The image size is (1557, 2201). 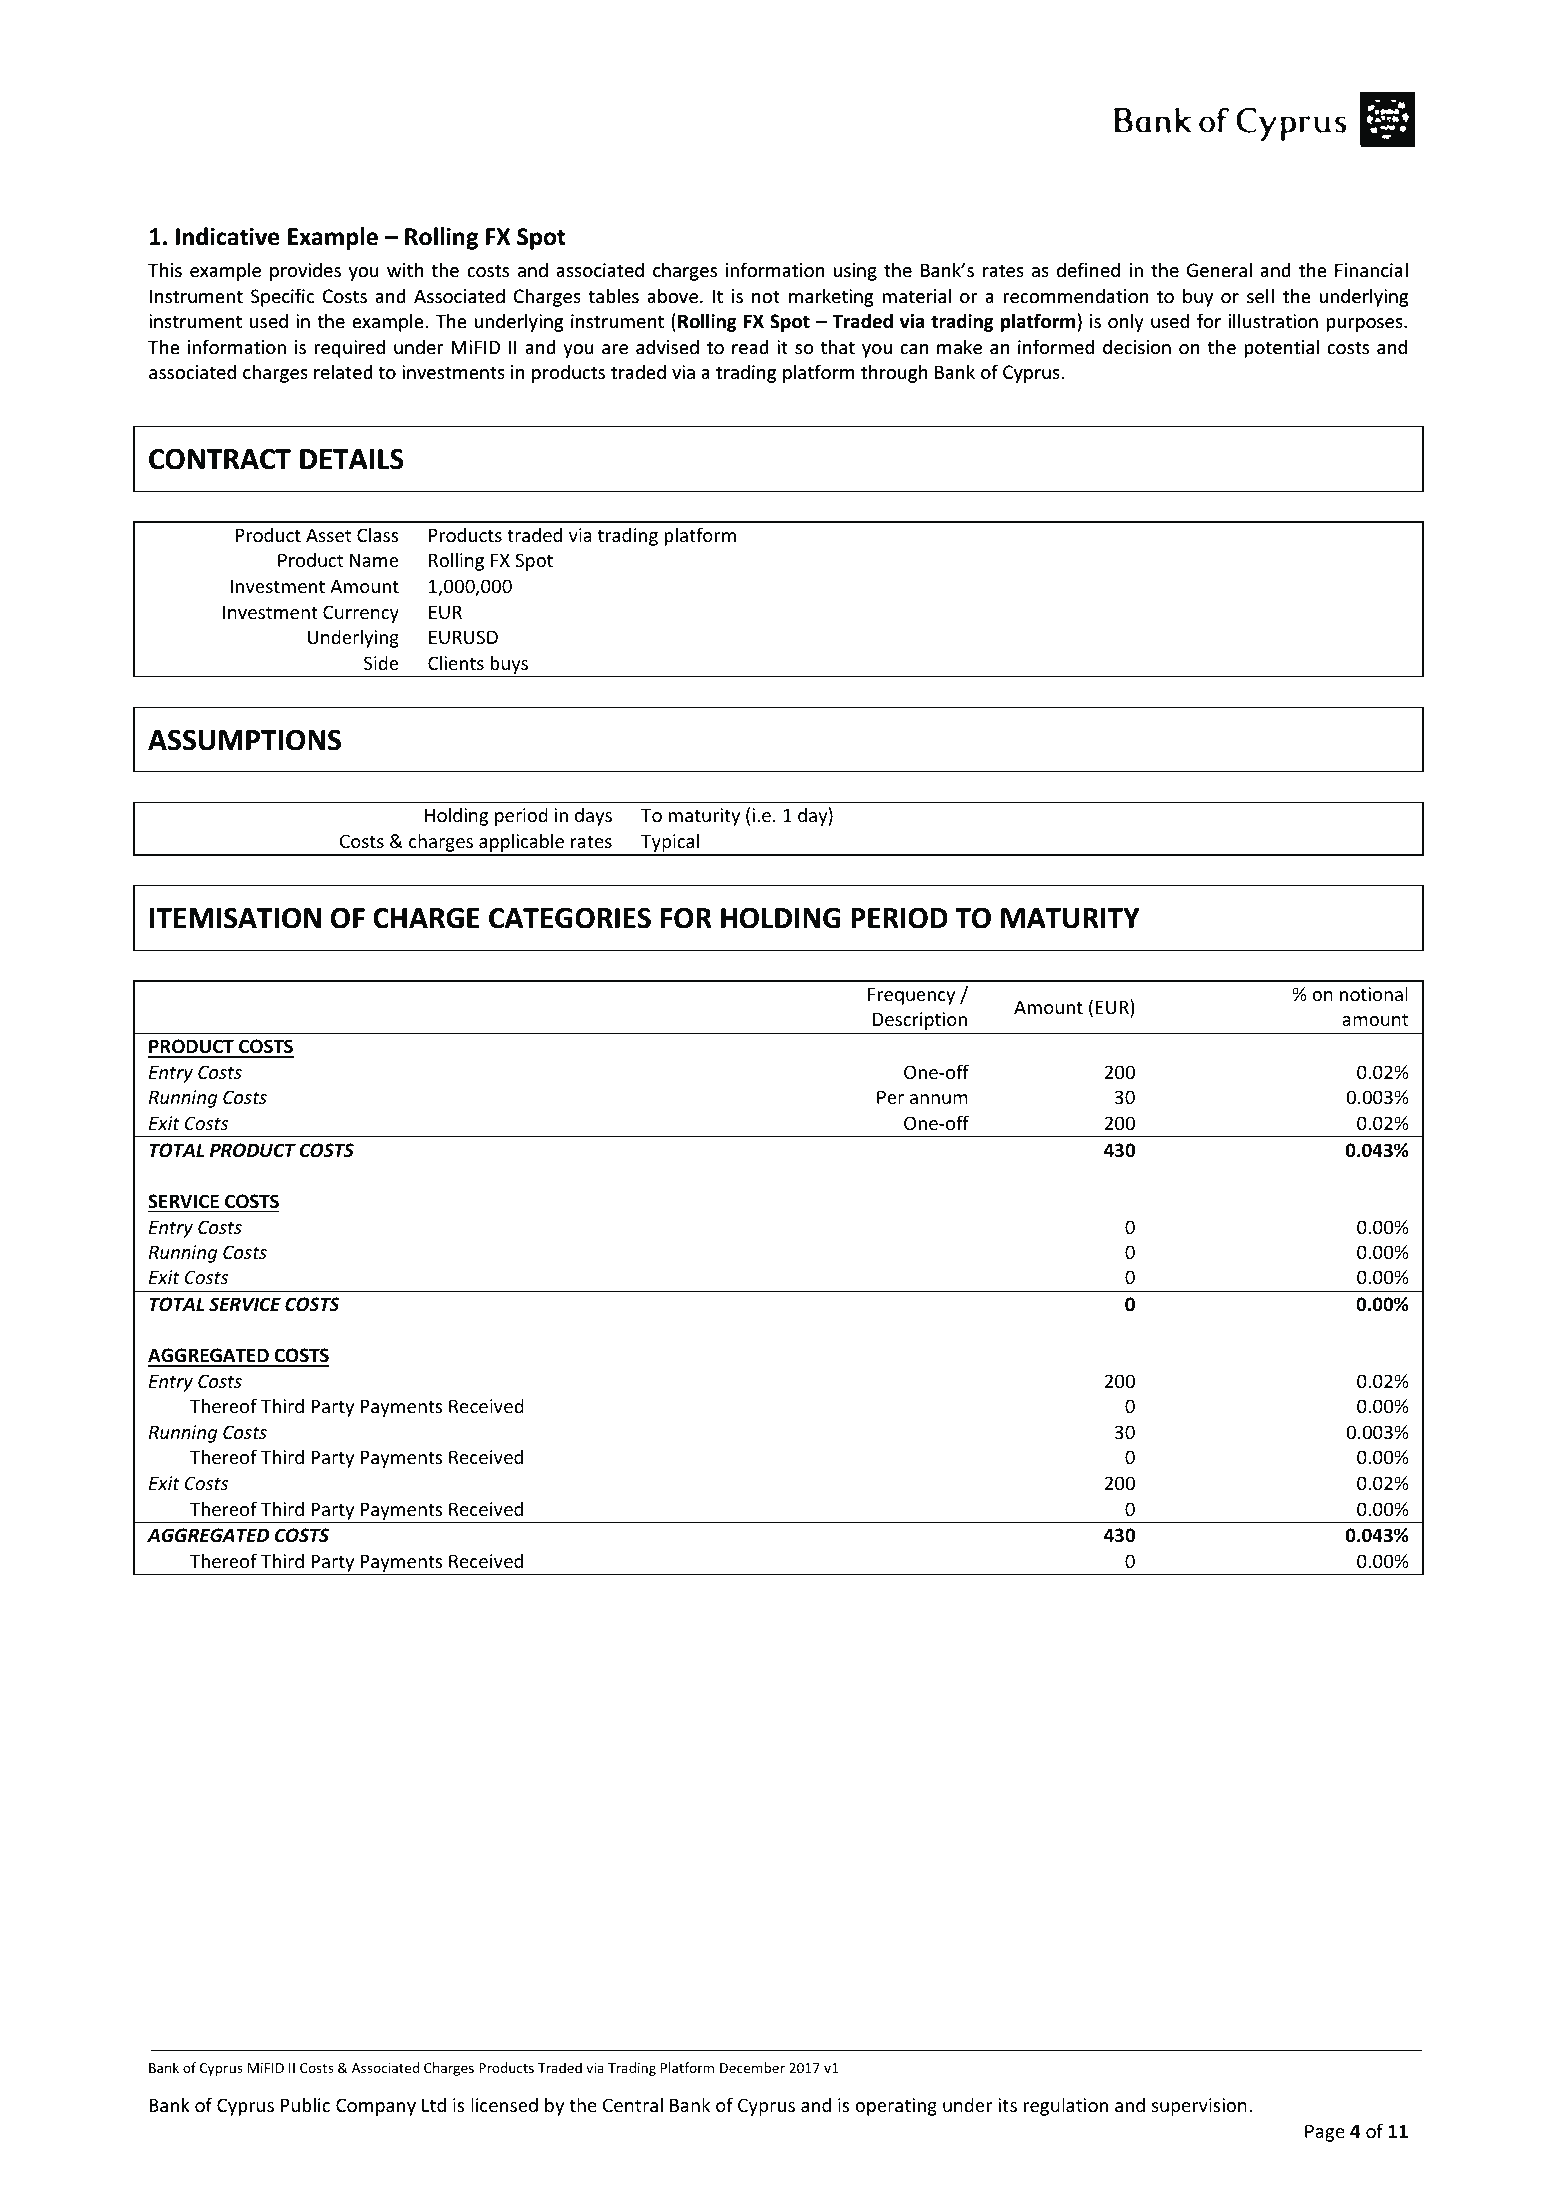 I want to click on December, so click(x=752, y=2067).
